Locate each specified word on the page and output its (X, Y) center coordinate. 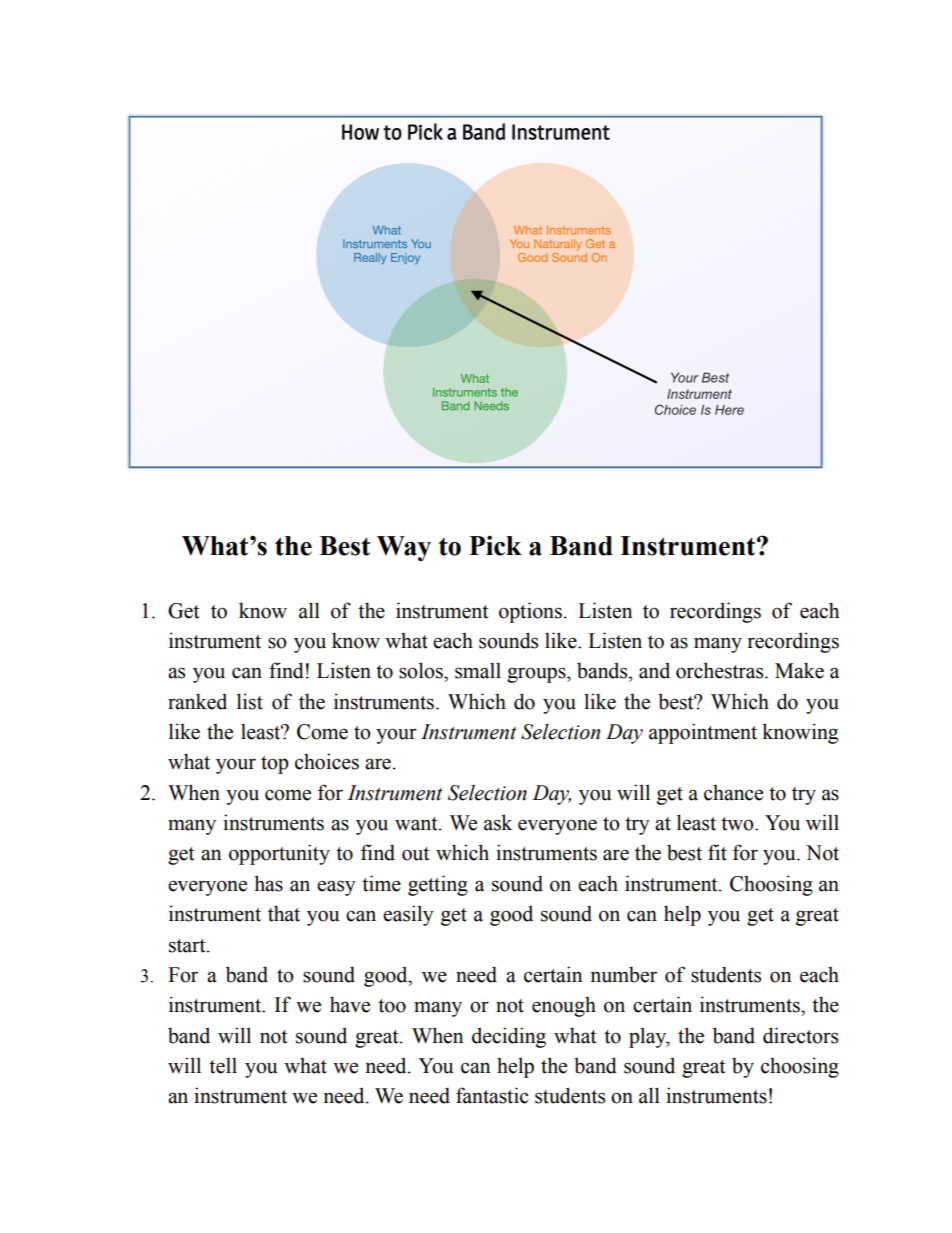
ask (498, 822)
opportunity (279, 854)
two (738, 824)
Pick (495, 545)
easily (408, 915)
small (478, 670)
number (624, 974)
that (284, 913)
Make (799, 670)
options (530, 612)
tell (223, 1065)
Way (404, 548)
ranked (197, 701)
